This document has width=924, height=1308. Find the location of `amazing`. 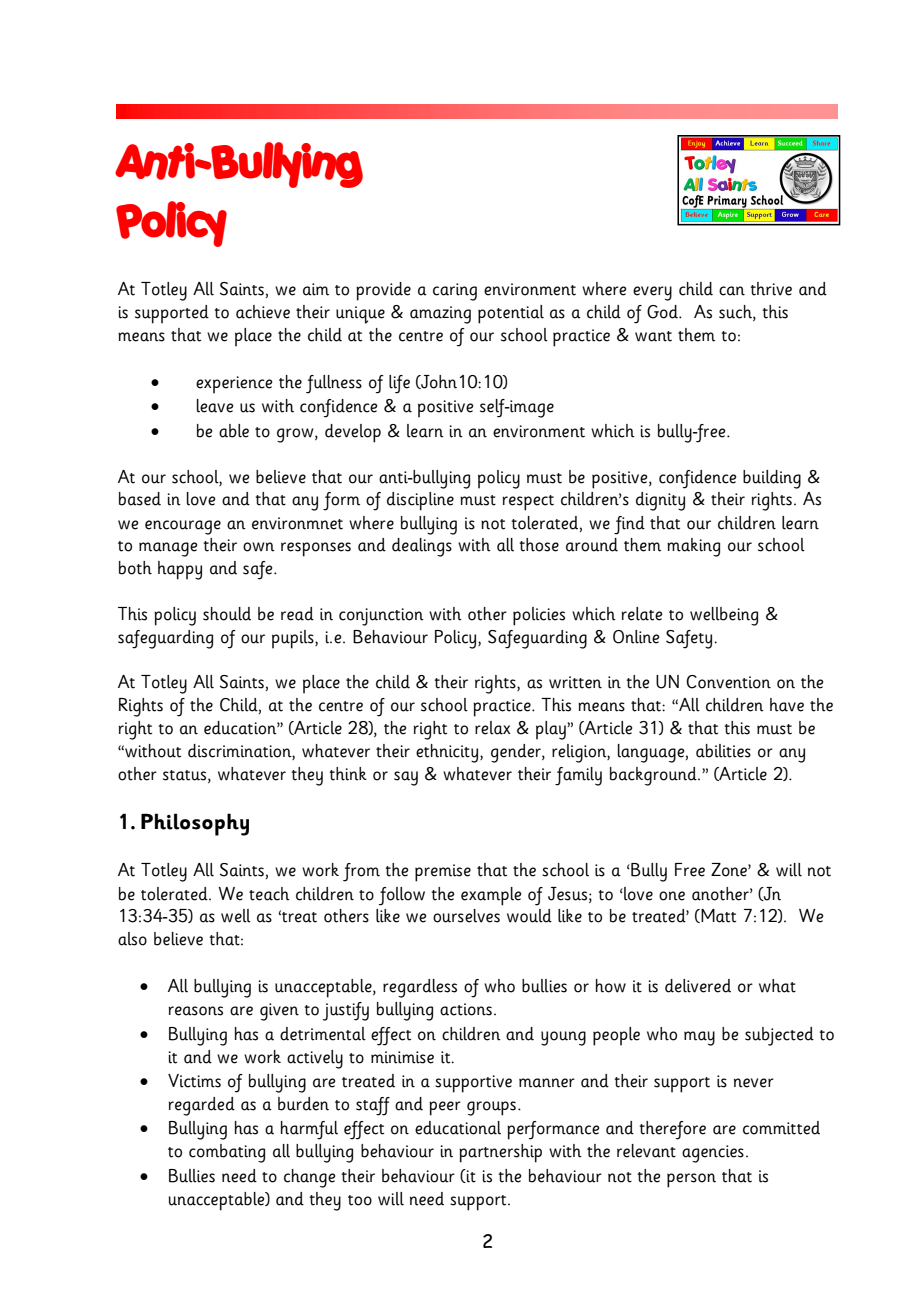

amazing is located at coordinates (440, 315).
